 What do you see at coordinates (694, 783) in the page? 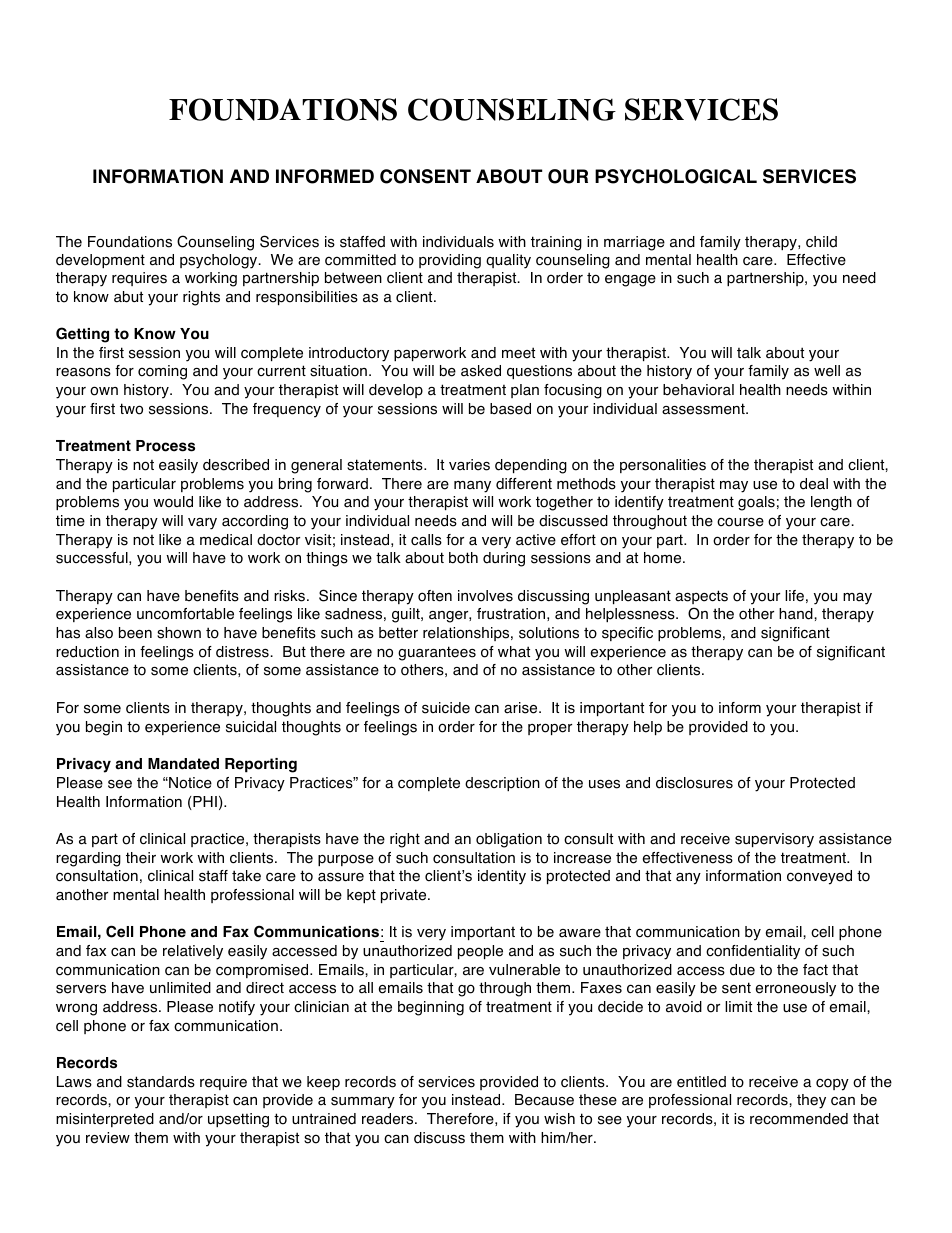
I see `disclosures` at bounding box center [694, 783].
